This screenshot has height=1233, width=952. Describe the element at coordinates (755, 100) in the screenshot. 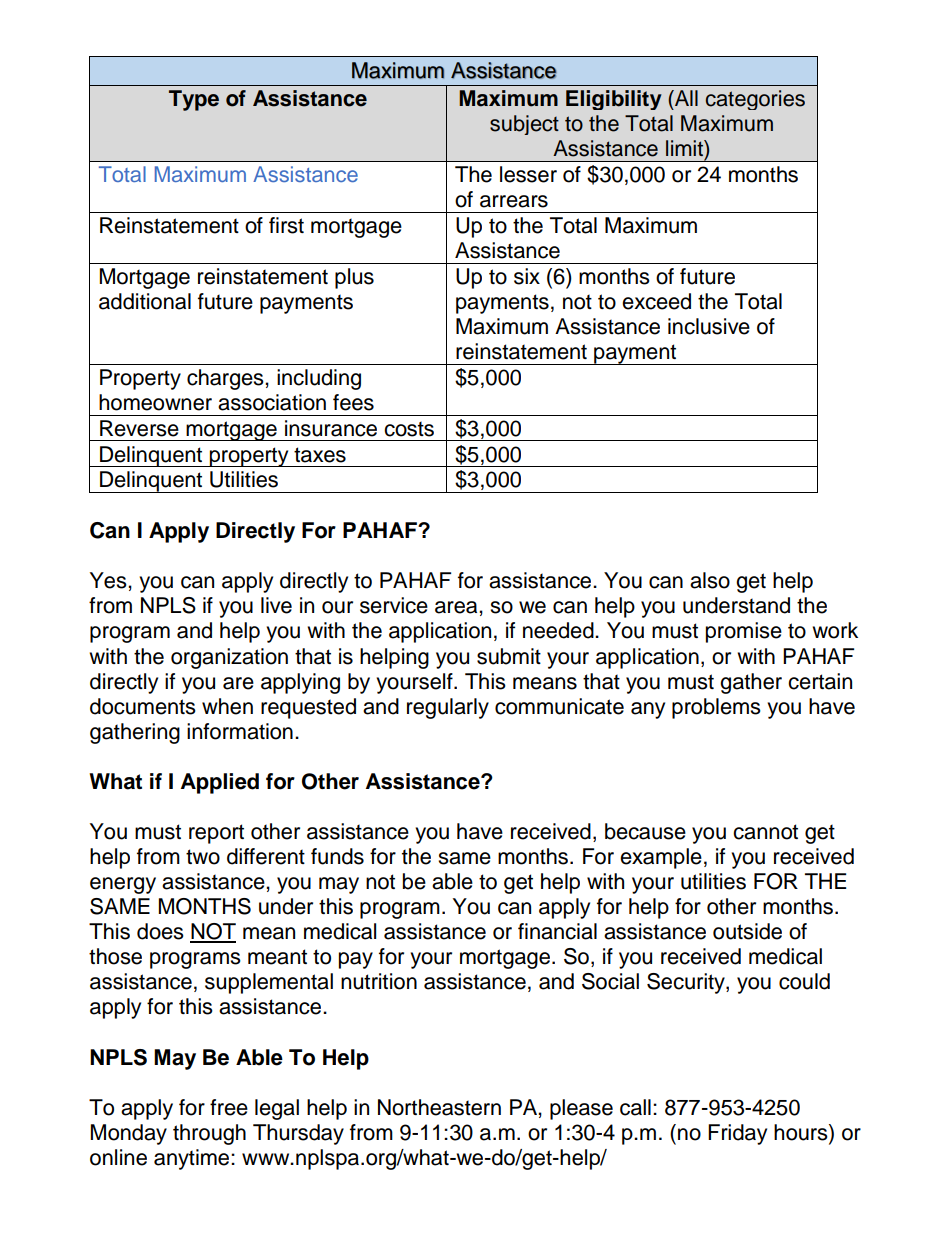

I see `categories` at that location.
